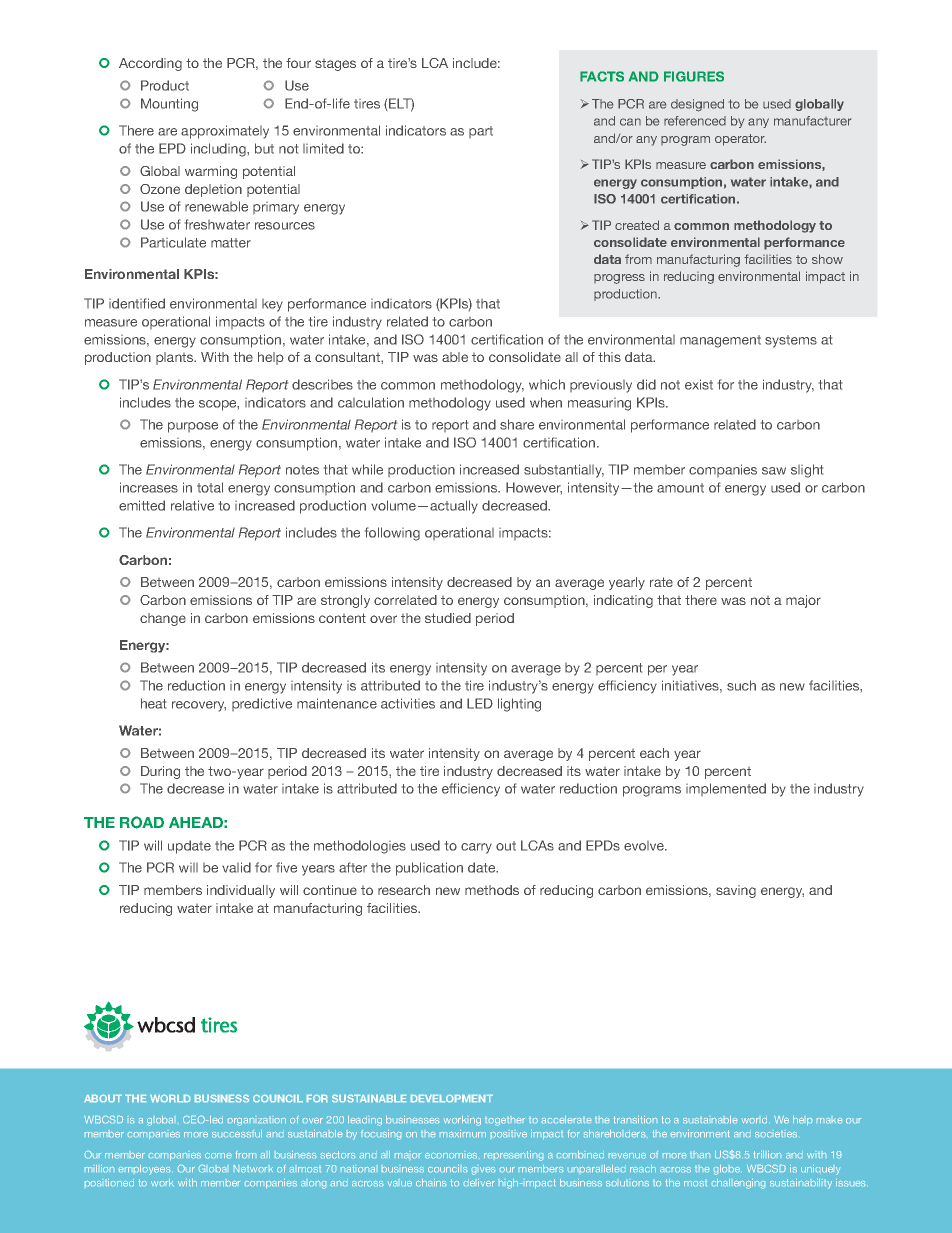 This screenshot has height=1233, width=952. I want to click on implemented, so click(726, 789).
